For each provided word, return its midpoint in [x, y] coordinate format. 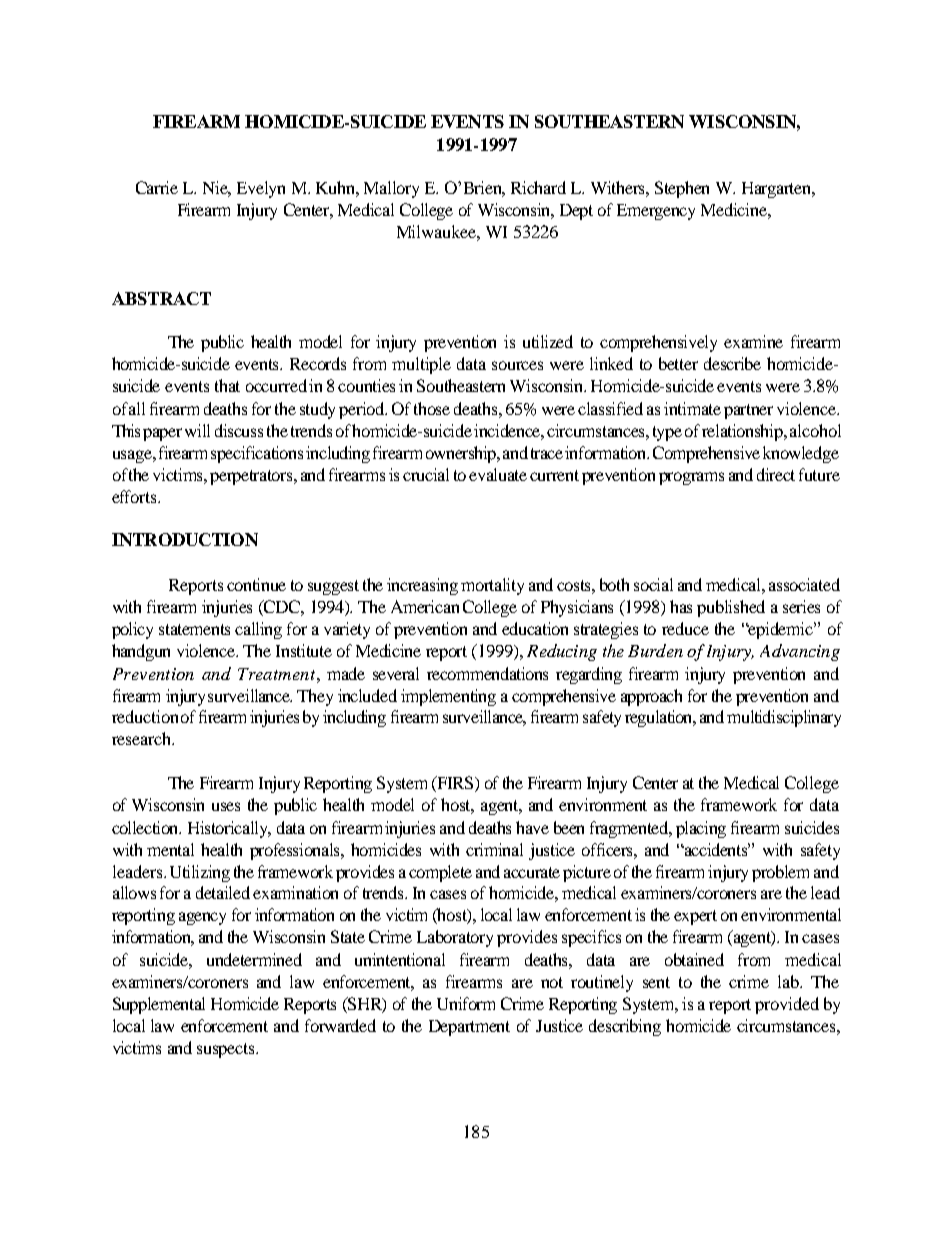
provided [787, 1005]
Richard [538, 187]
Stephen [682, 189]
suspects [227, 1050]
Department [469, 1028]
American [425, 606]
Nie [217, 188]
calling [258, 630]
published [731, 608]
